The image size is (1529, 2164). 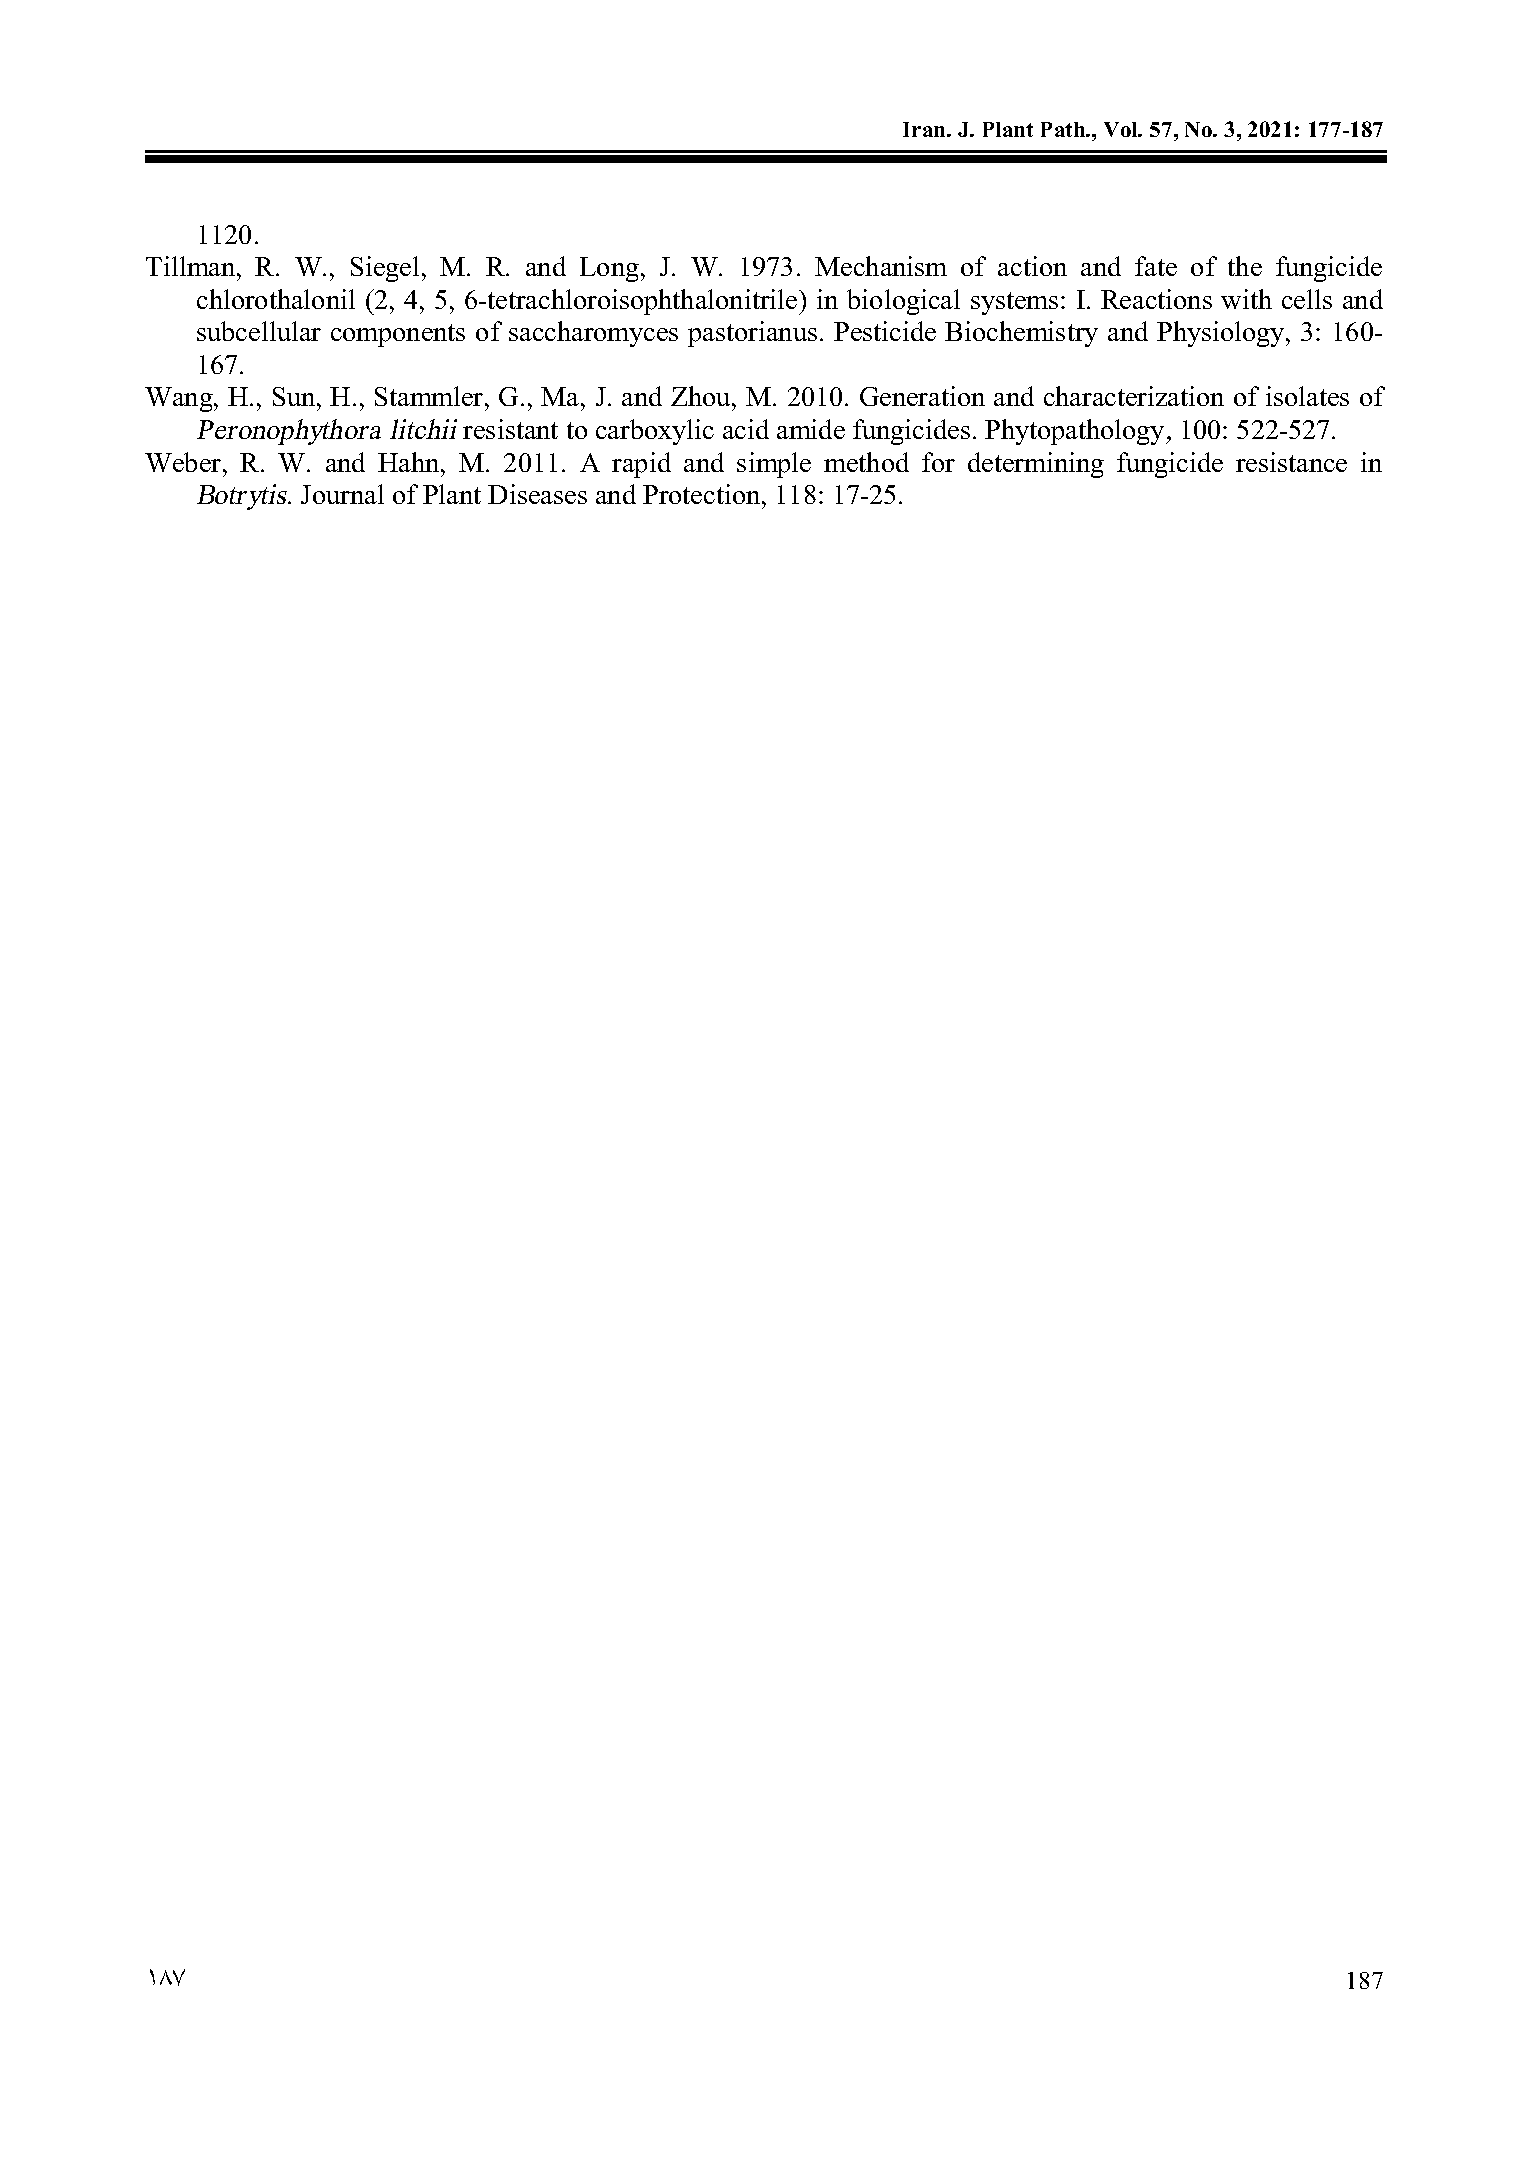 What do you see at coordinates (1122, 129) in the document?
I see `Vol` at bounding box center [1122, 129].
